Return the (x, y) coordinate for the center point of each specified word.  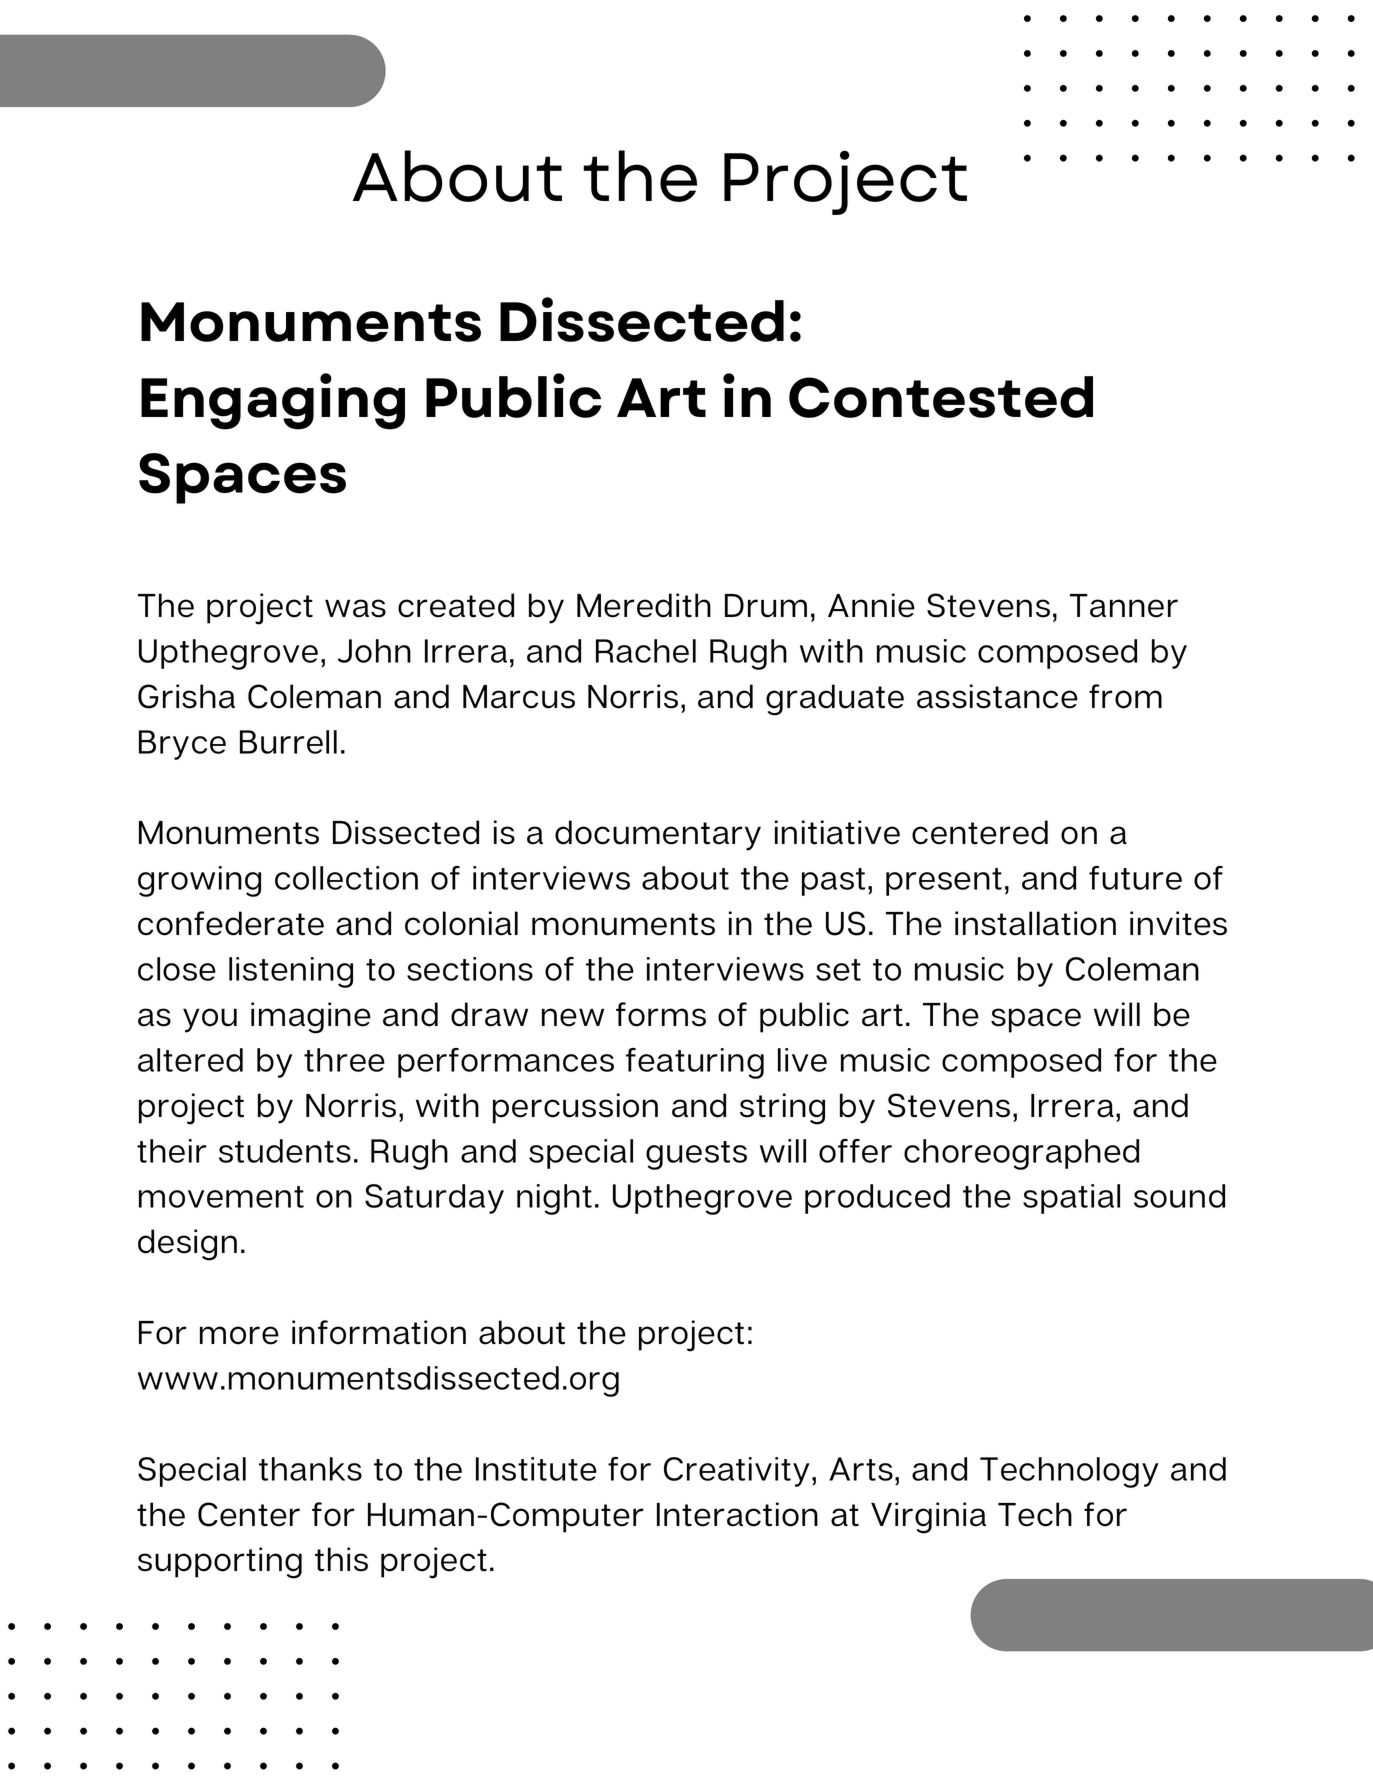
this (341, 1559)
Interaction (737, 1514)
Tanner (1124, 606)
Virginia (928, 1518)
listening (291, 972)
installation (1035, 923)
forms (661, 1014)
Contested (941, 397)
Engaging (273, 401)
